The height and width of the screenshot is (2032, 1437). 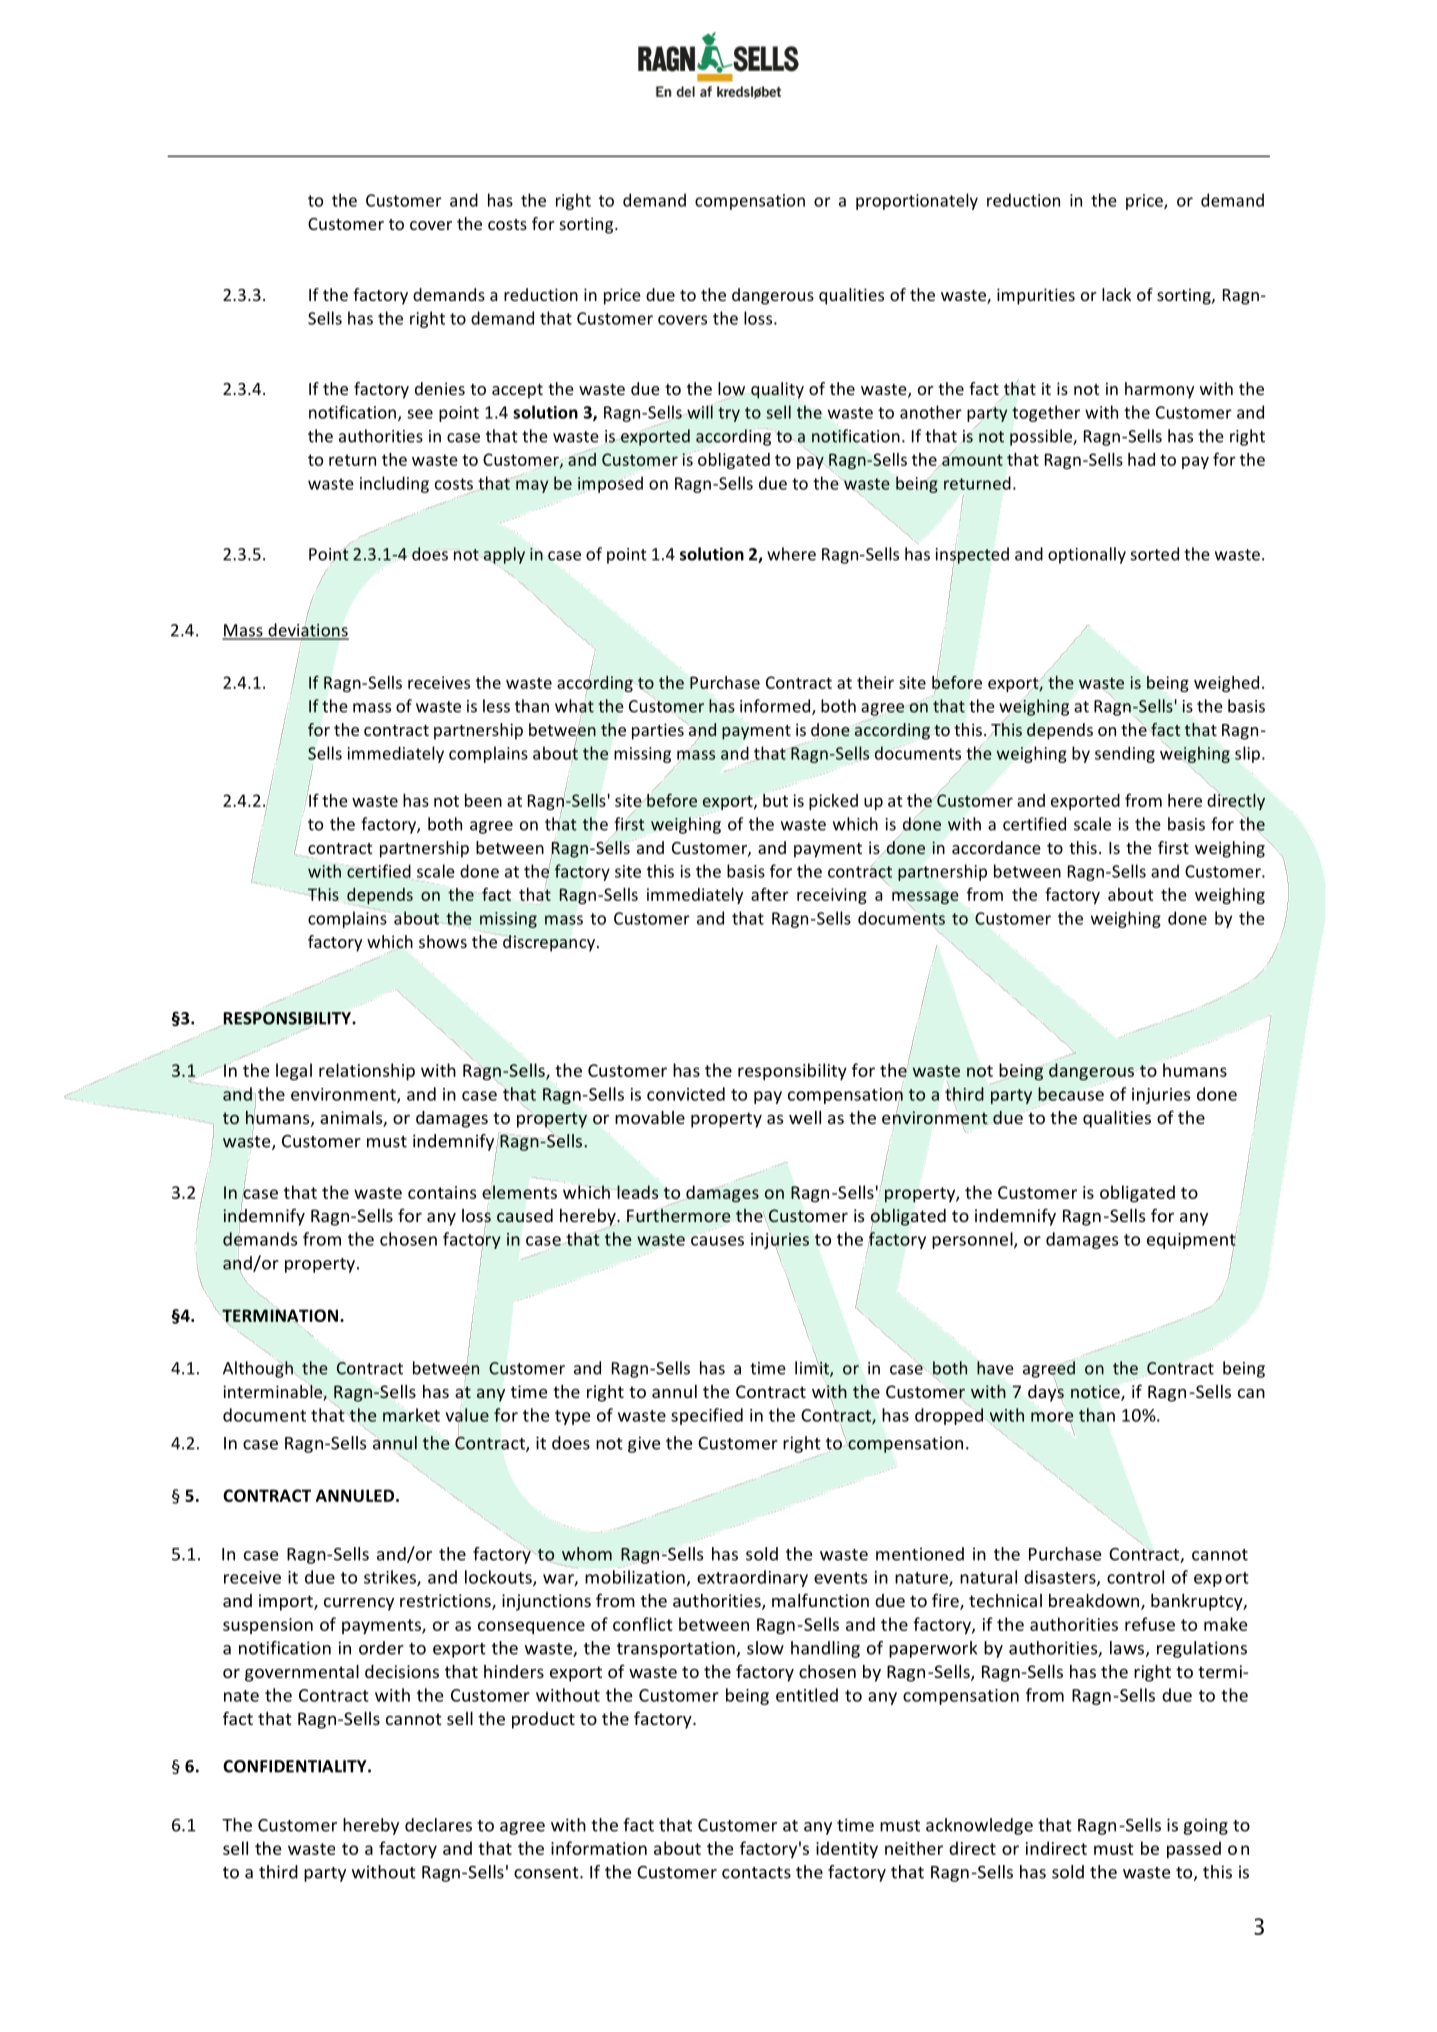 I want to click on quality, so click(x=777, y=391).
